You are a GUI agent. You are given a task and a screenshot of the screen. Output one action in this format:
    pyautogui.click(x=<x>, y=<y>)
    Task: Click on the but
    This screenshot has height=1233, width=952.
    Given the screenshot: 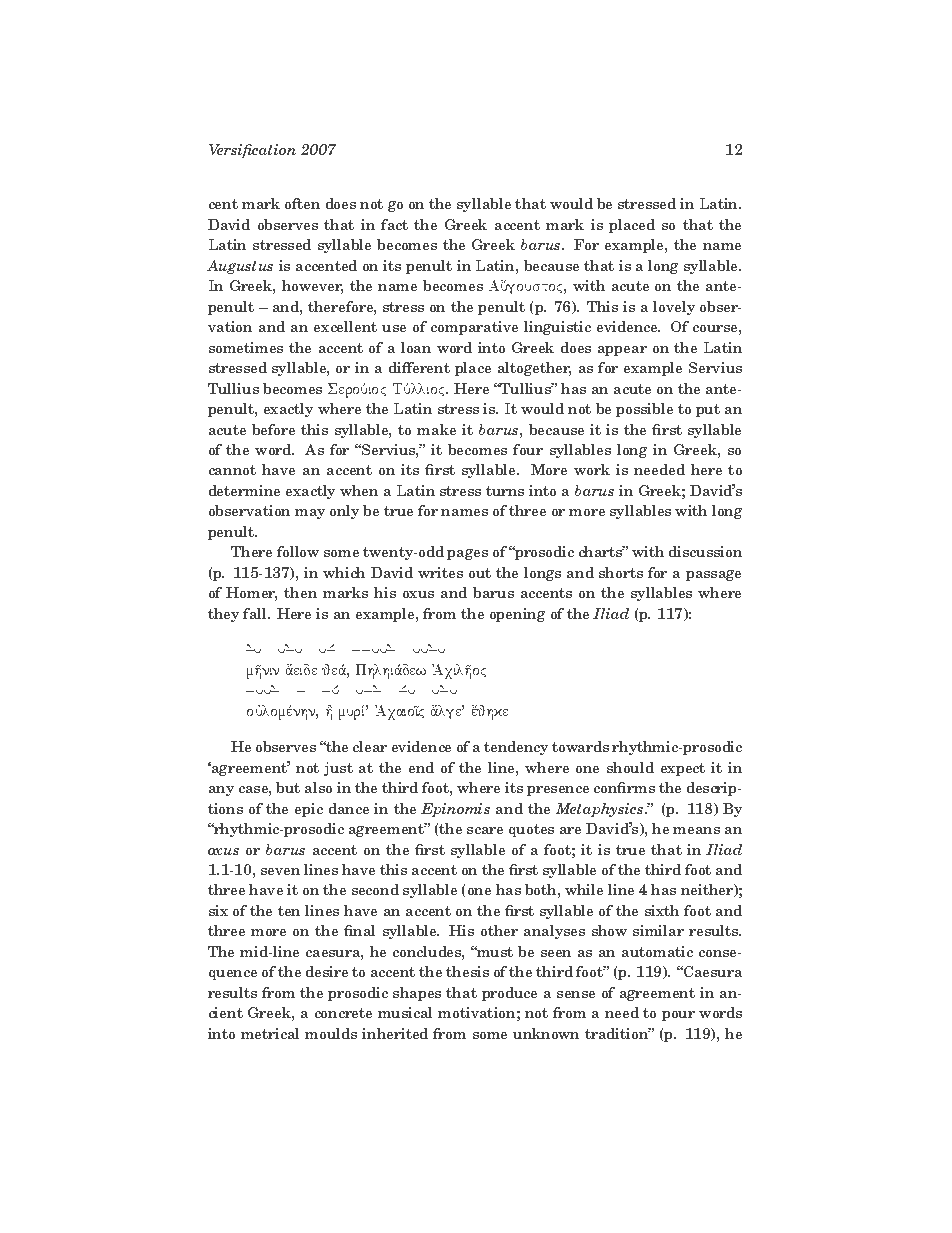 What is the action you would take?
    pyautogui.click(x=288, y=787)
